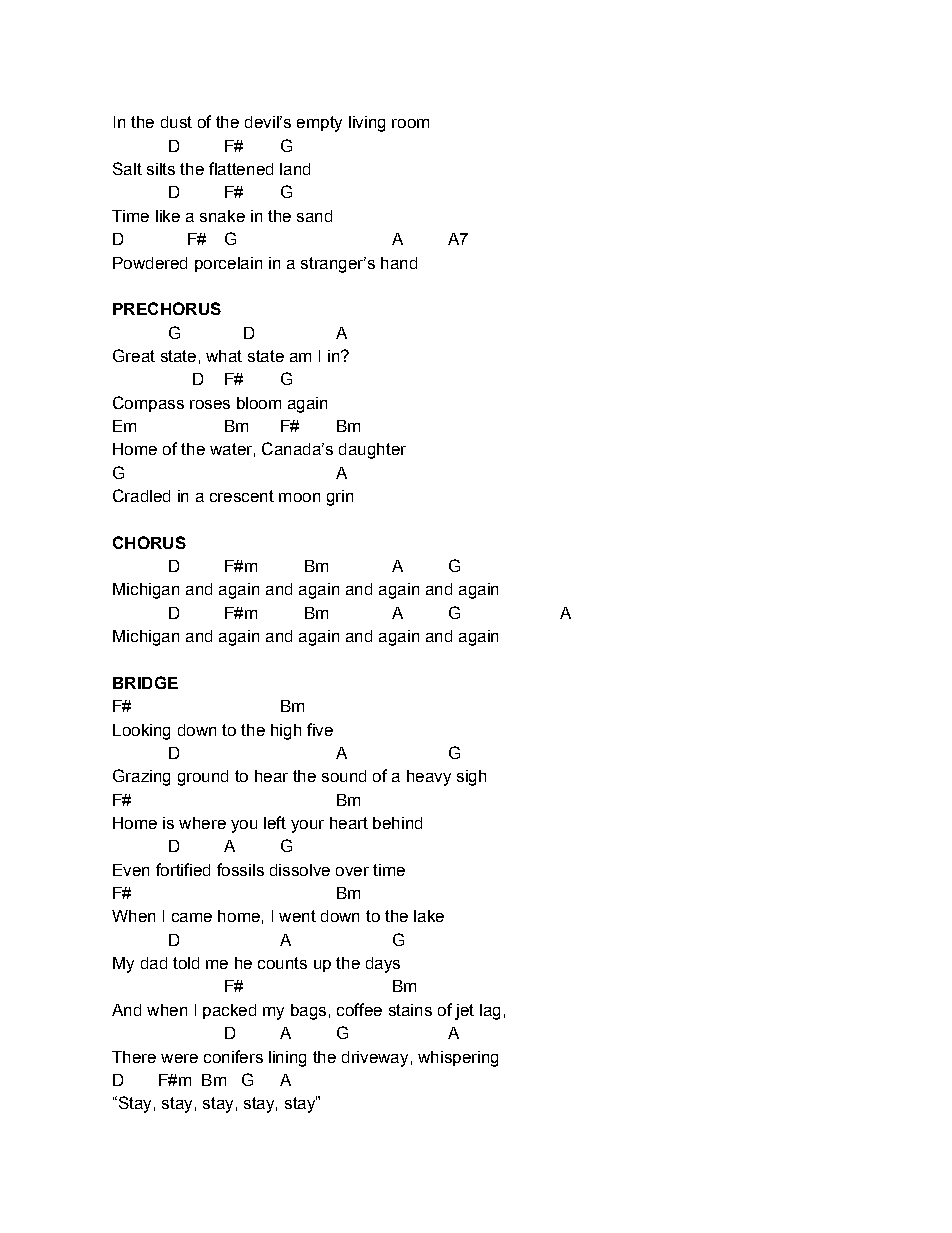  I want to click on Cradled, so click(141, 495).
